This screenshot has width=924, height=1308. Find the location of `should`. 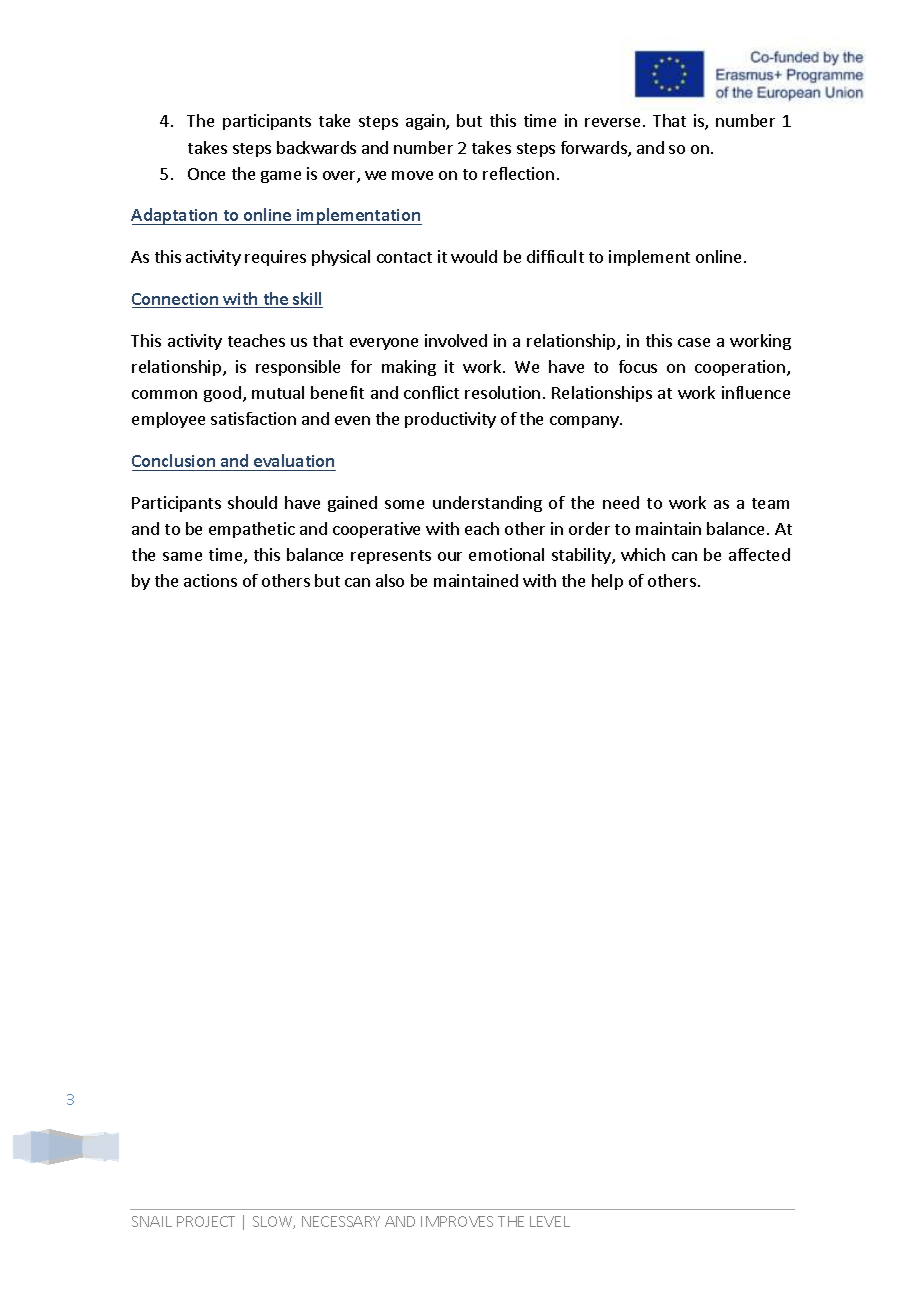

should is located at coordinates (252, 502).
